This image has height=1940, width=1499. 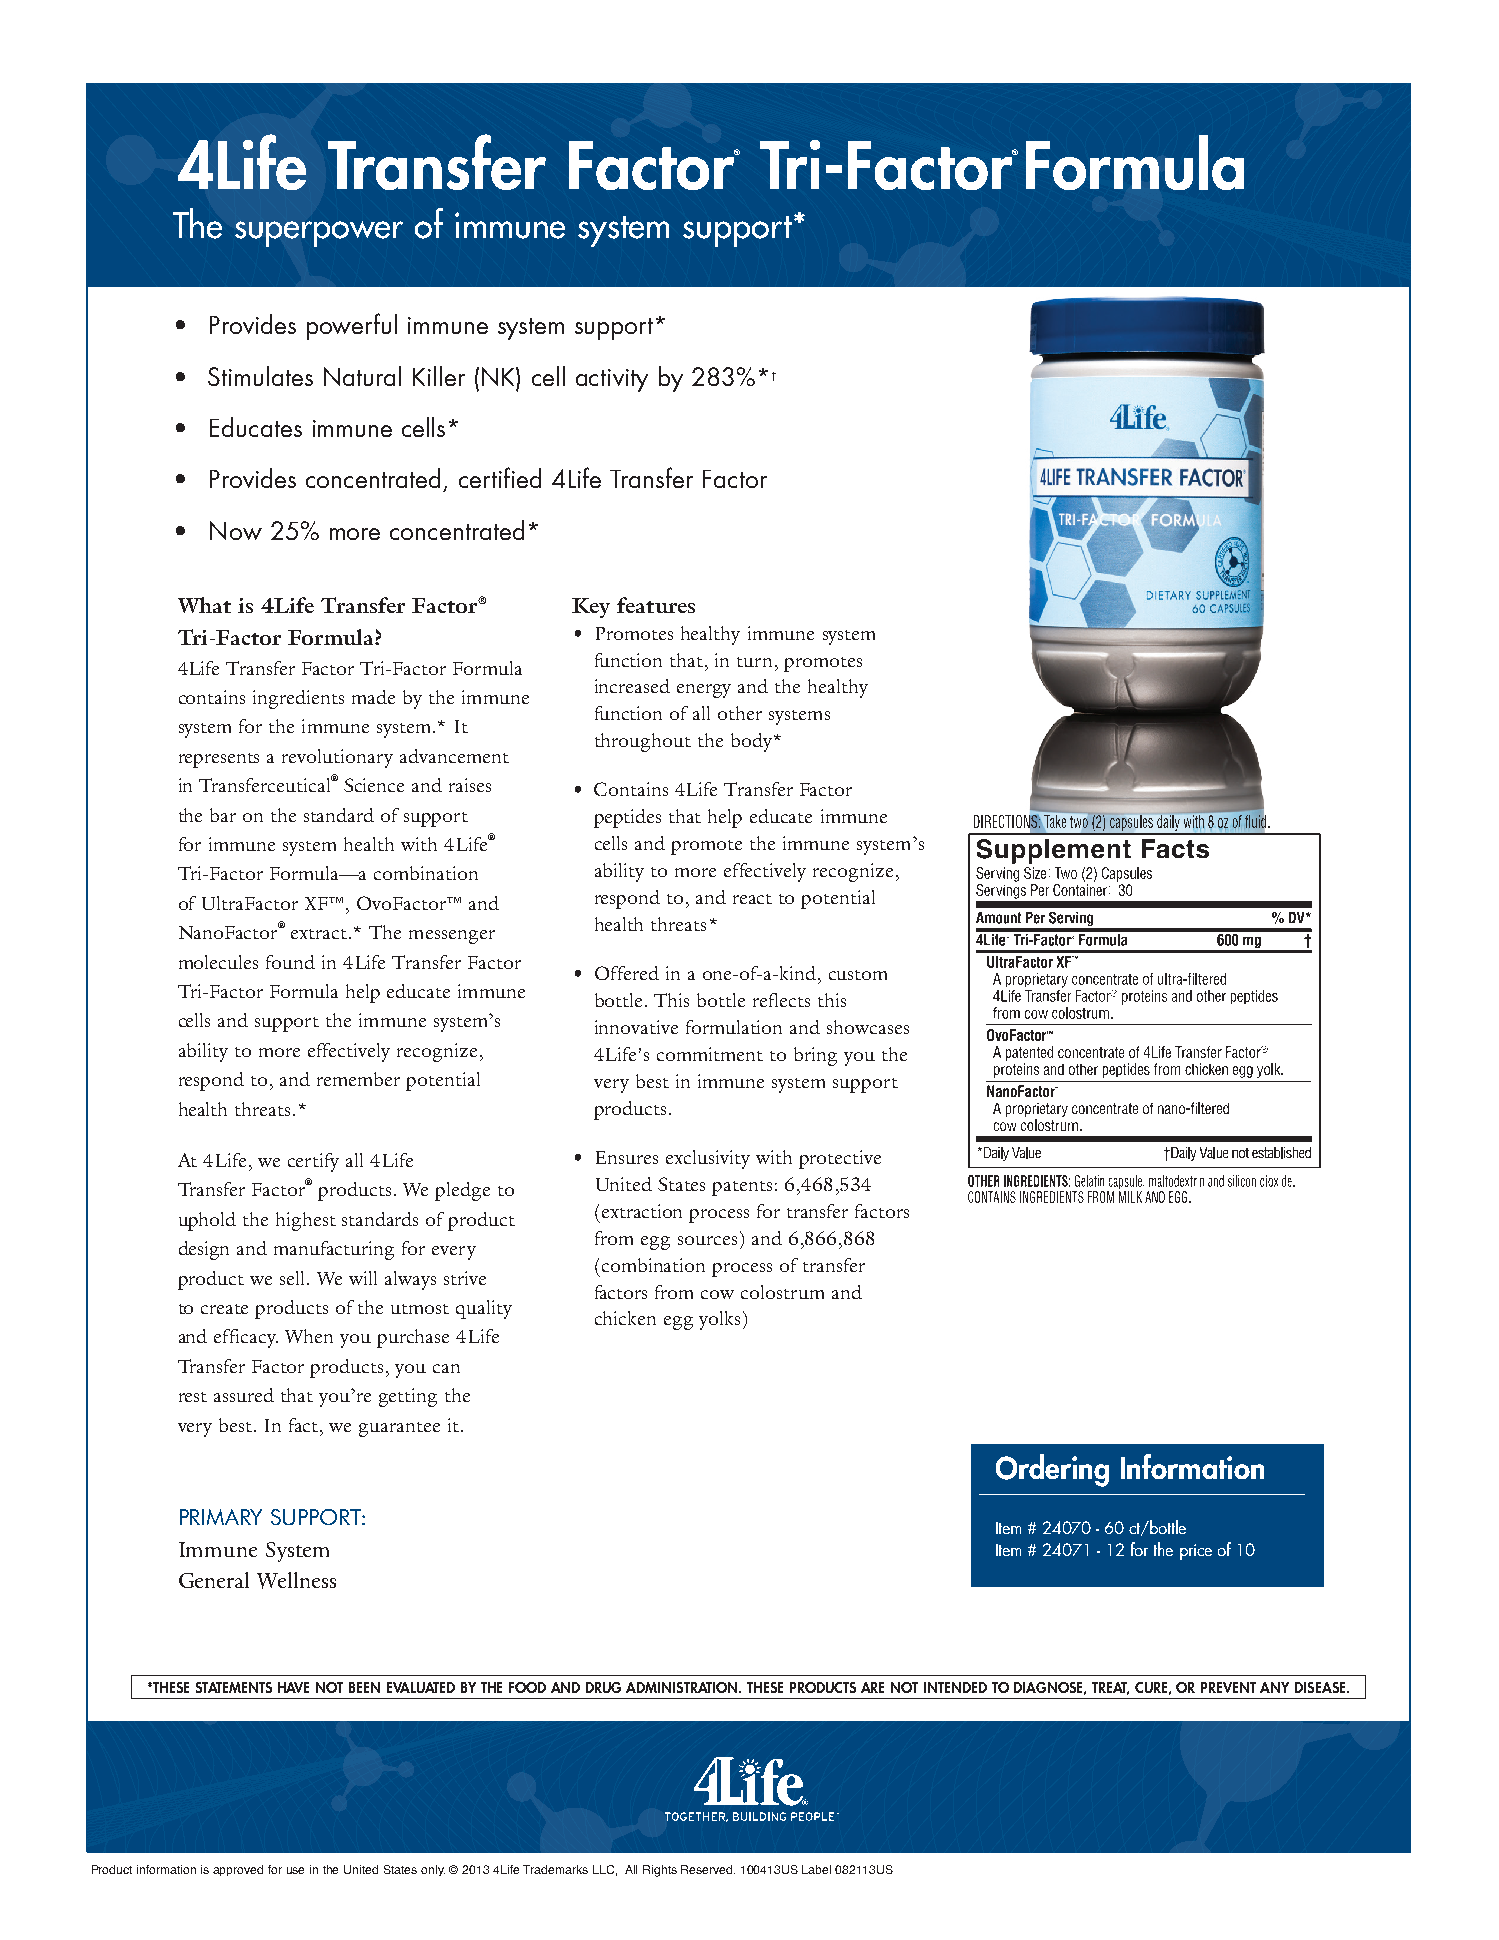 I want to click on commitment, so click(x=710, y=1054).
